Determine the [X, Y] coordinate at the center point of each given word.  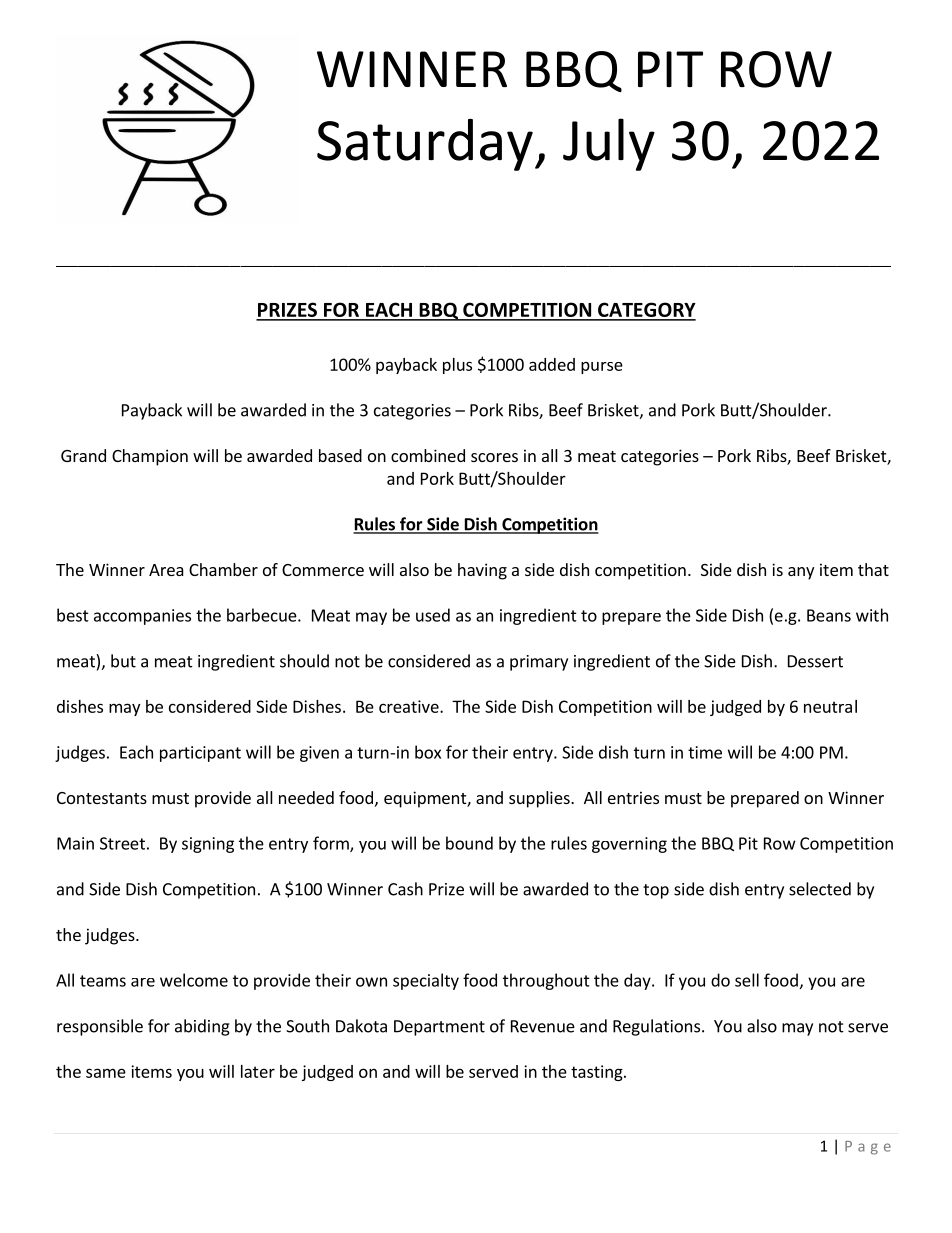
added [552, 364]
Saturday [425, 145]
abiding [202, 1027]
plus [457, 366]
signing [208, 845]
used [433, 615]
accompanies [142, 617]
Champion [150, 457]
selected [820, 889]
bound [469, 843]
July [609, 144]
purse [602, 368]
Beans [829, 615]
